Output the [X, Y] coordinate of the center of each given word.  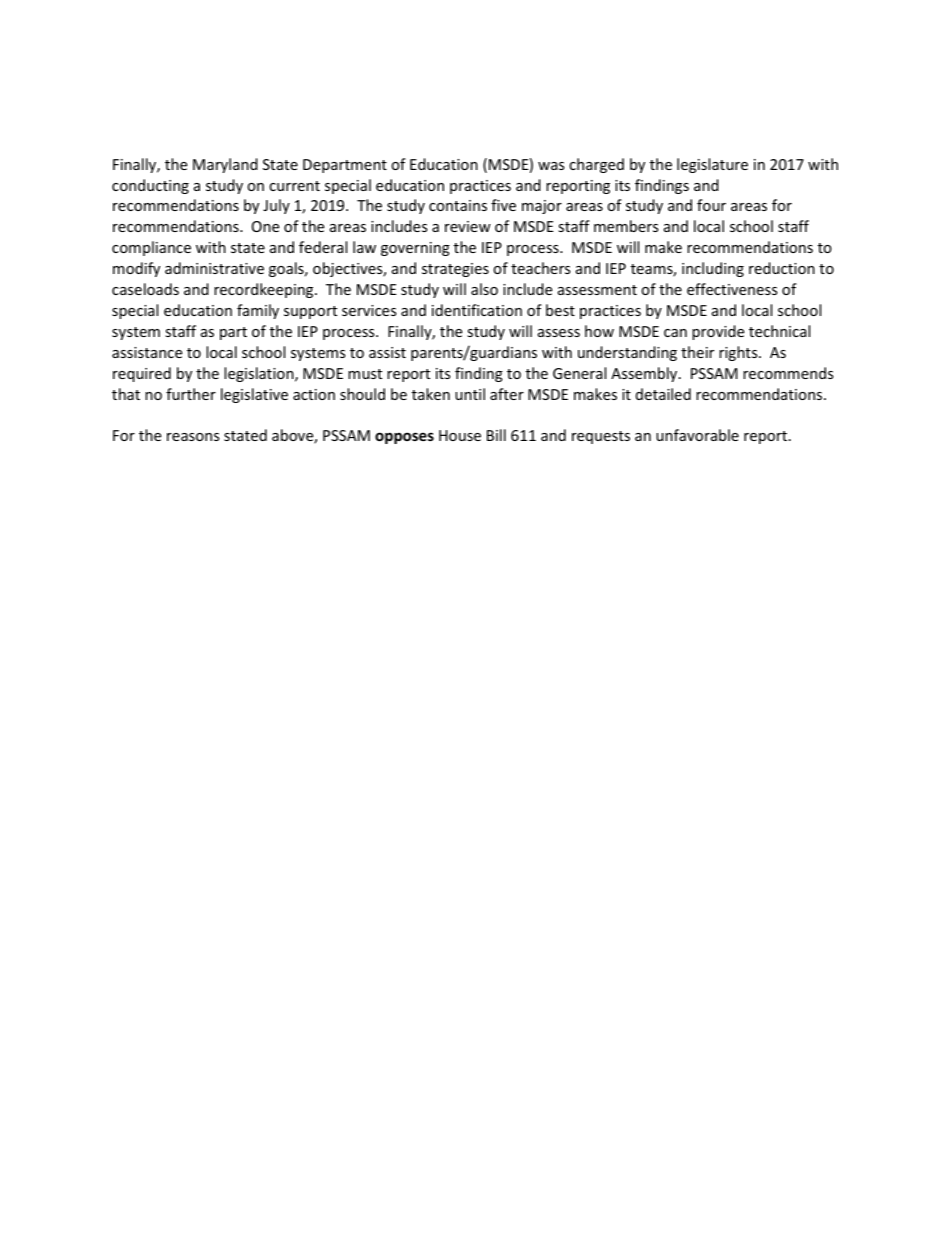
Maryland [225, 165]
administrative [214, 268]
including [713, 269]
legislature [712, 165]
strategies [455, 270]
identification [477, 310]
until [470, 394]
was [551, 166]
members [626, 226]
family [258, 311]
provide [718, 332]
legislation [260, 374]
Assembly [645, 374]
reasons [193, 437]
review [468, 226]
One [265, 226]
